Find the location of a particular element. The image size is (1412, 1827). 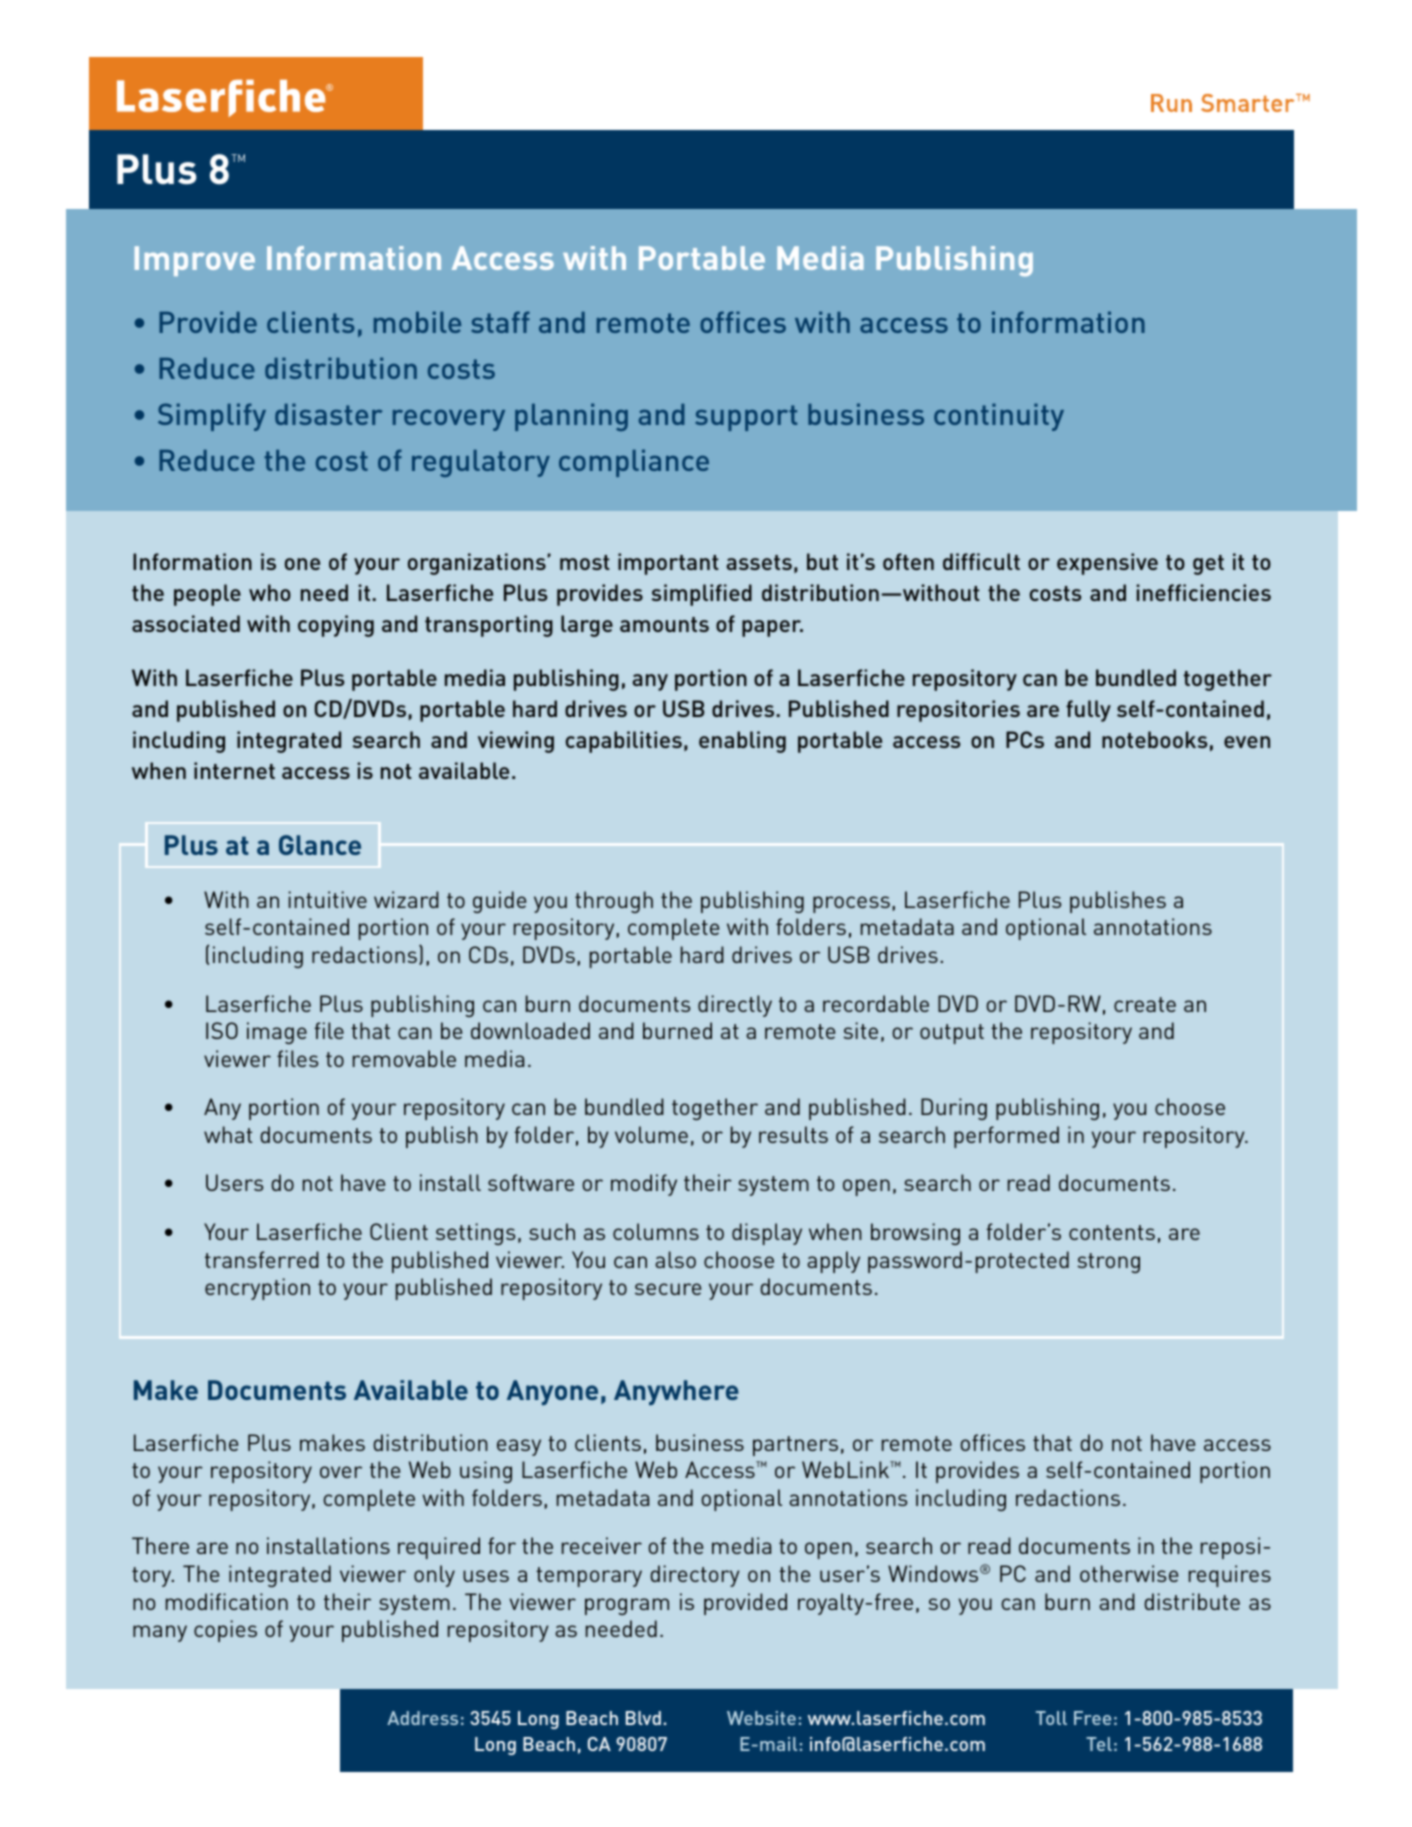

support is located at coordinates (746, 418).
